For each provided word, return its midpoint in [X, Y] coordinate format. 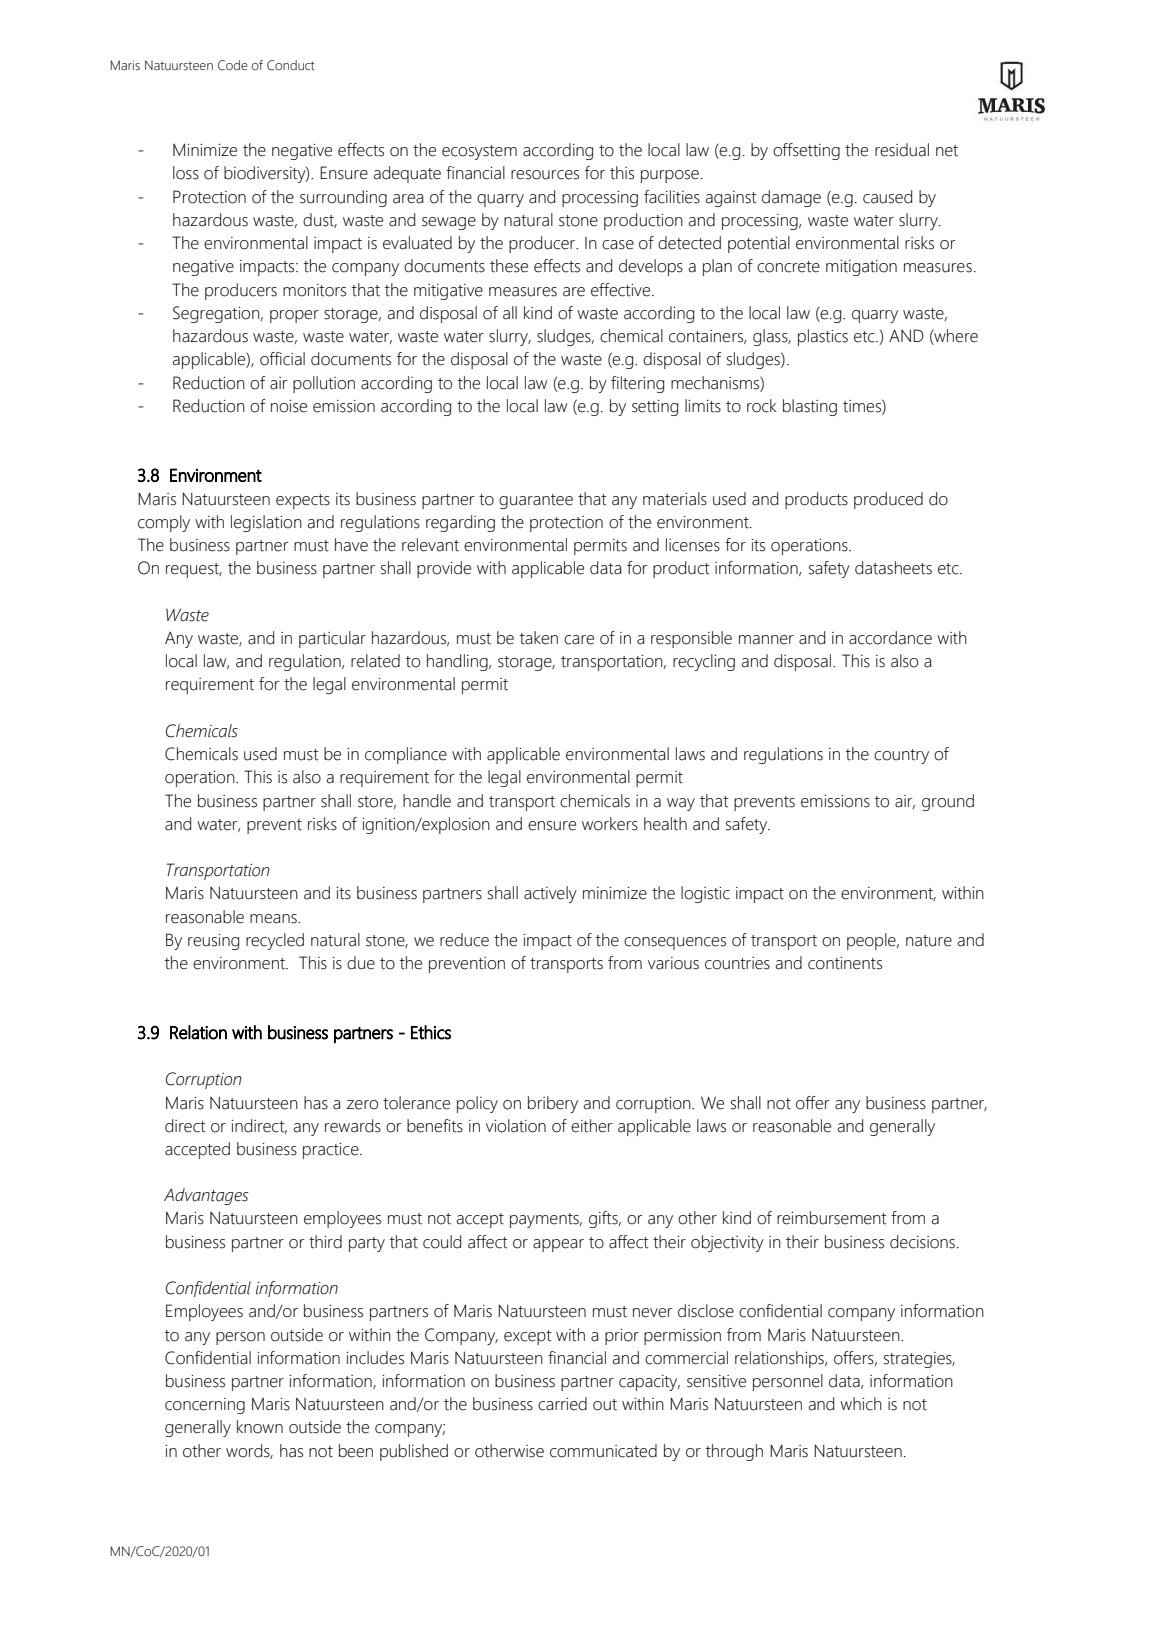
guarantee [536, 501]
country [901, 756]
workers [610, 824]
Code [233, 65]
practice [332, 1151]
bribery [553, 1104]
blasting [810, 407]
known [260, 1427]
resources [545, 175]
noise [289, 406]
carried [562, 1404]
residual [902, 150]
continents [845, 963]
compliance [406, 755]
